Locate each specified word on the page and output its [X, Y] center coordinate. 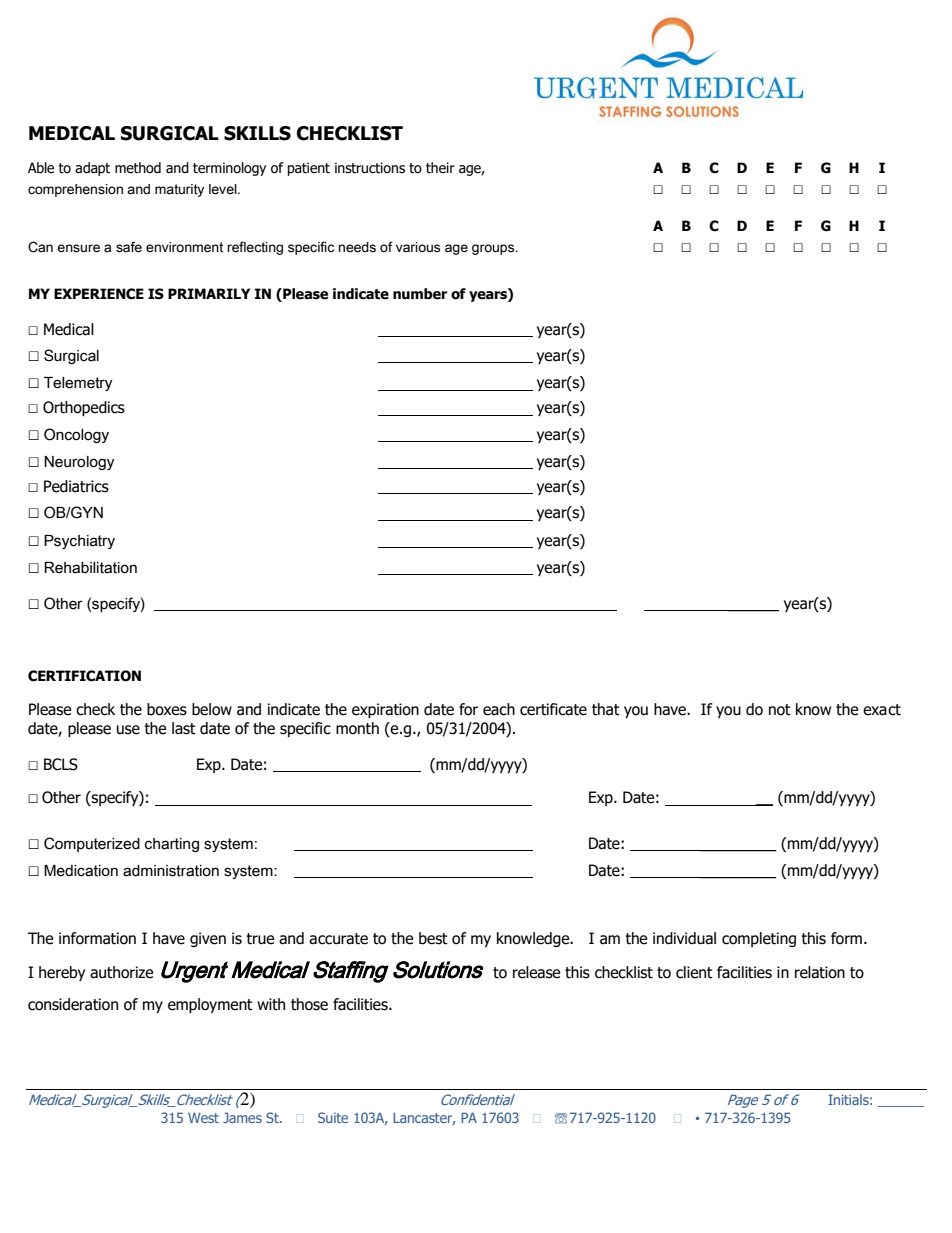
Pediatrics [76, 486]
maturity [179, 190]
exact [882, 710]
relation [820, 972]
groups [494, 249]
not [780, 710]
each [499, 709]
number [420, 294]
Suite [333, 1117]
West [203, 1118]
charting [172, 845]
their [440, 168]
